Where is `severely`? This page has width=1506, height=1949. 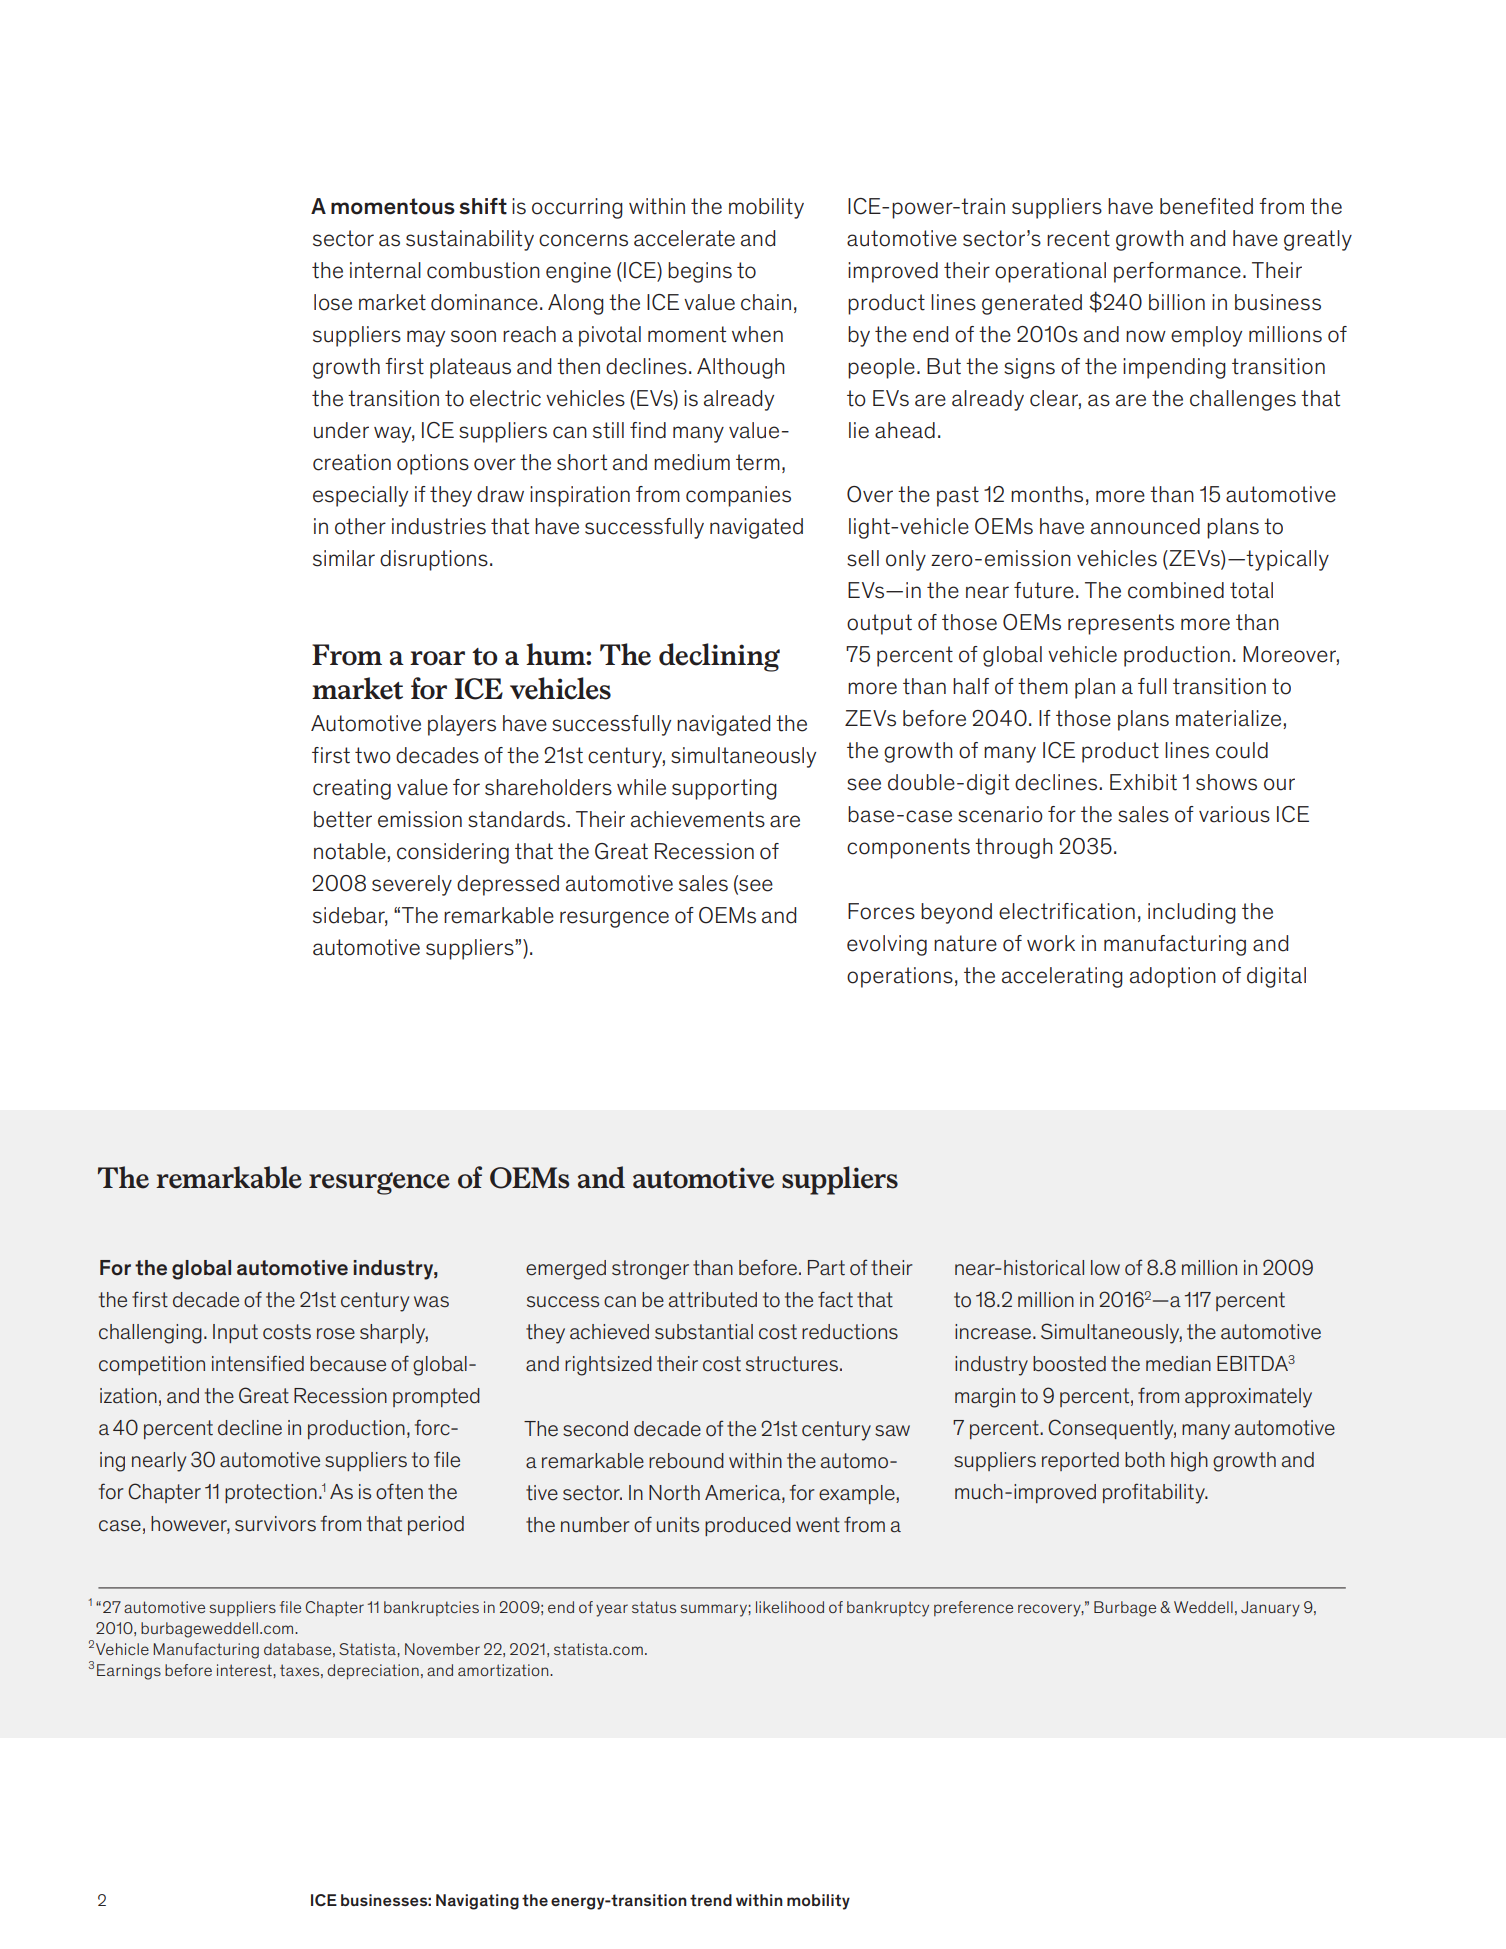 severely is located at coordinates (412, 885).
